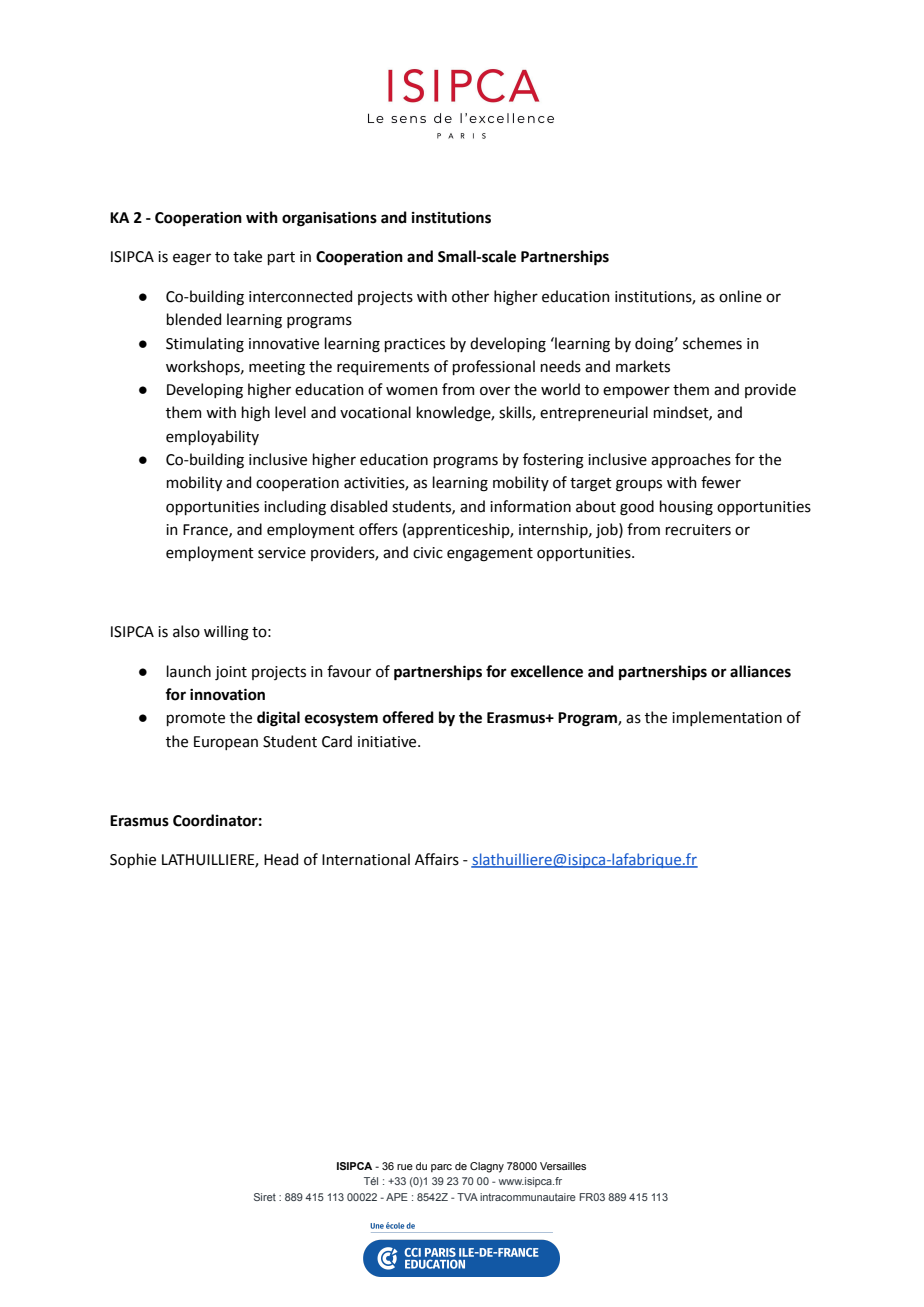 The height and width of the image is (1307, 924). What do you see at coordinates (192, 259) in the image?
I see `eager` at bounding box center [192, 259].
